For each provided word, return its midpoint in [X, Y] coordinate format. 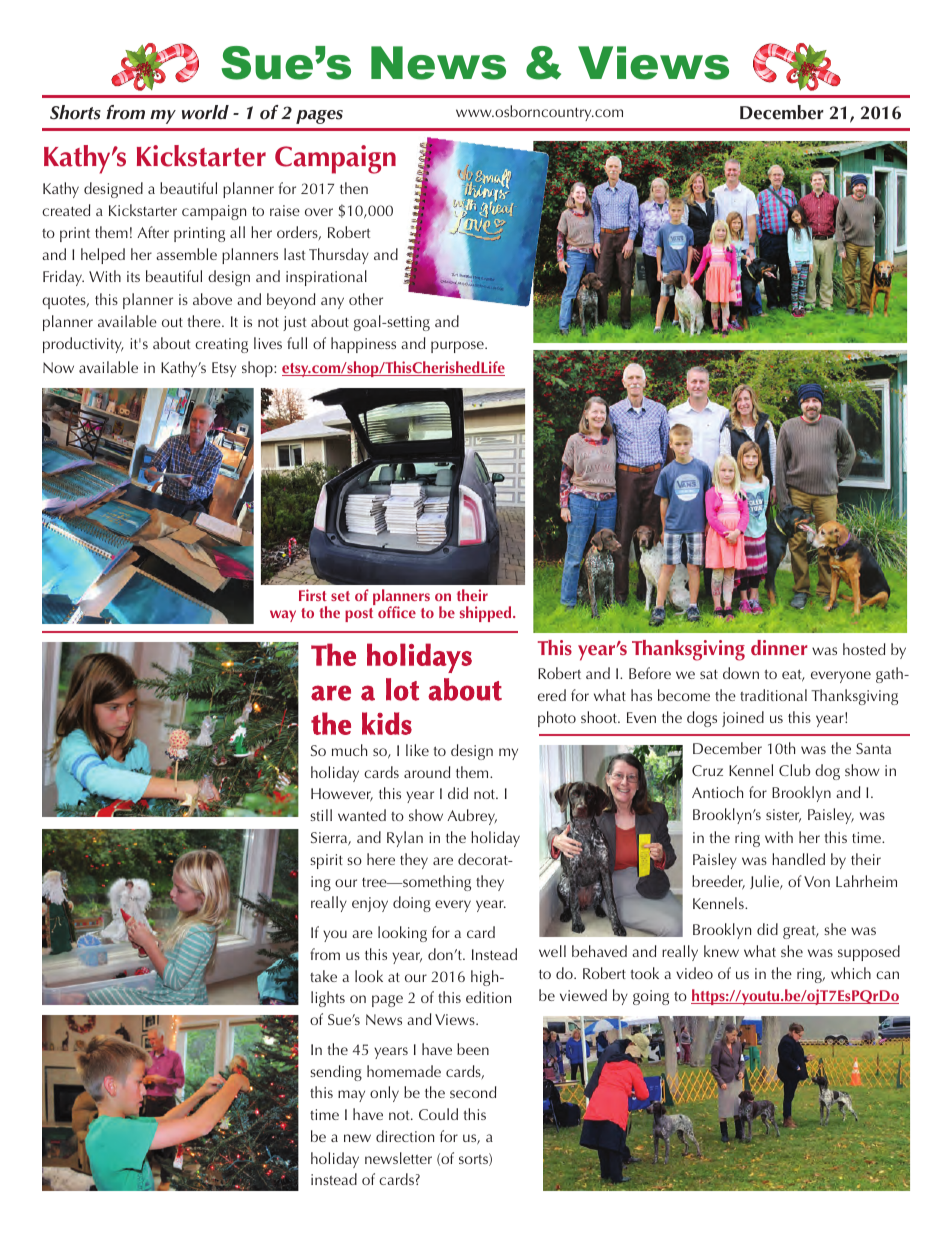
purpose [458, 347]
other [366, 299]
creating [221, 345]
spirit [326, 861]
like [417, 750]
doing [412, 904]
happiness [363, 345]
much [349, 750]
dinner [779, 648]
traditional [773, 695]
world [205, 112]
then [354, 188]
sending [336, 1073]
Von [817, 881]
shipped [487, 614]
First [313, 595]
